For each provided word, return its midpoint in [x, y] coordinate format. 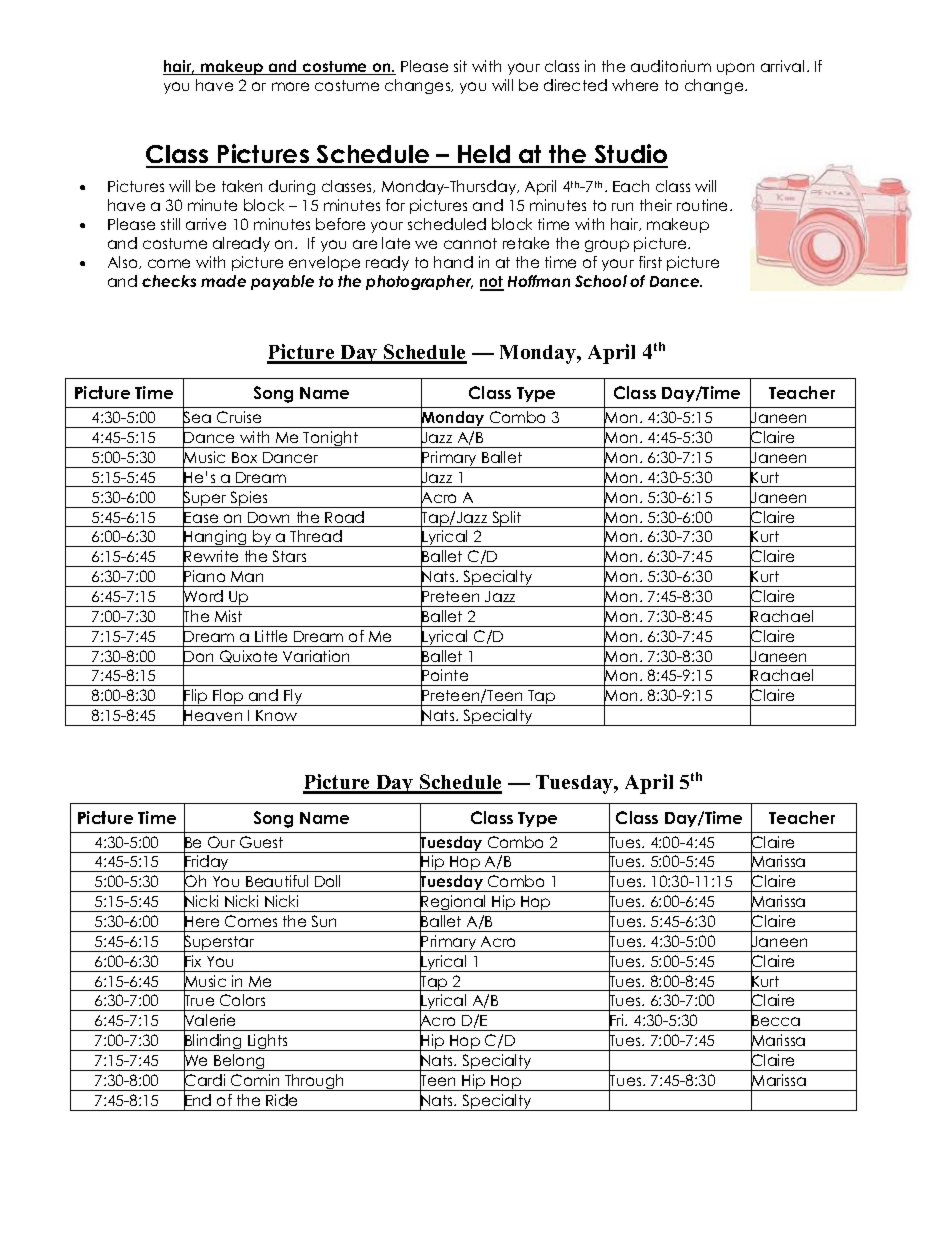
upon [735, 69]
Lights [268, 1042]
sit [460, 66]
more [290, 86]
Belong [240, 1062]
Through [315, 1082]
